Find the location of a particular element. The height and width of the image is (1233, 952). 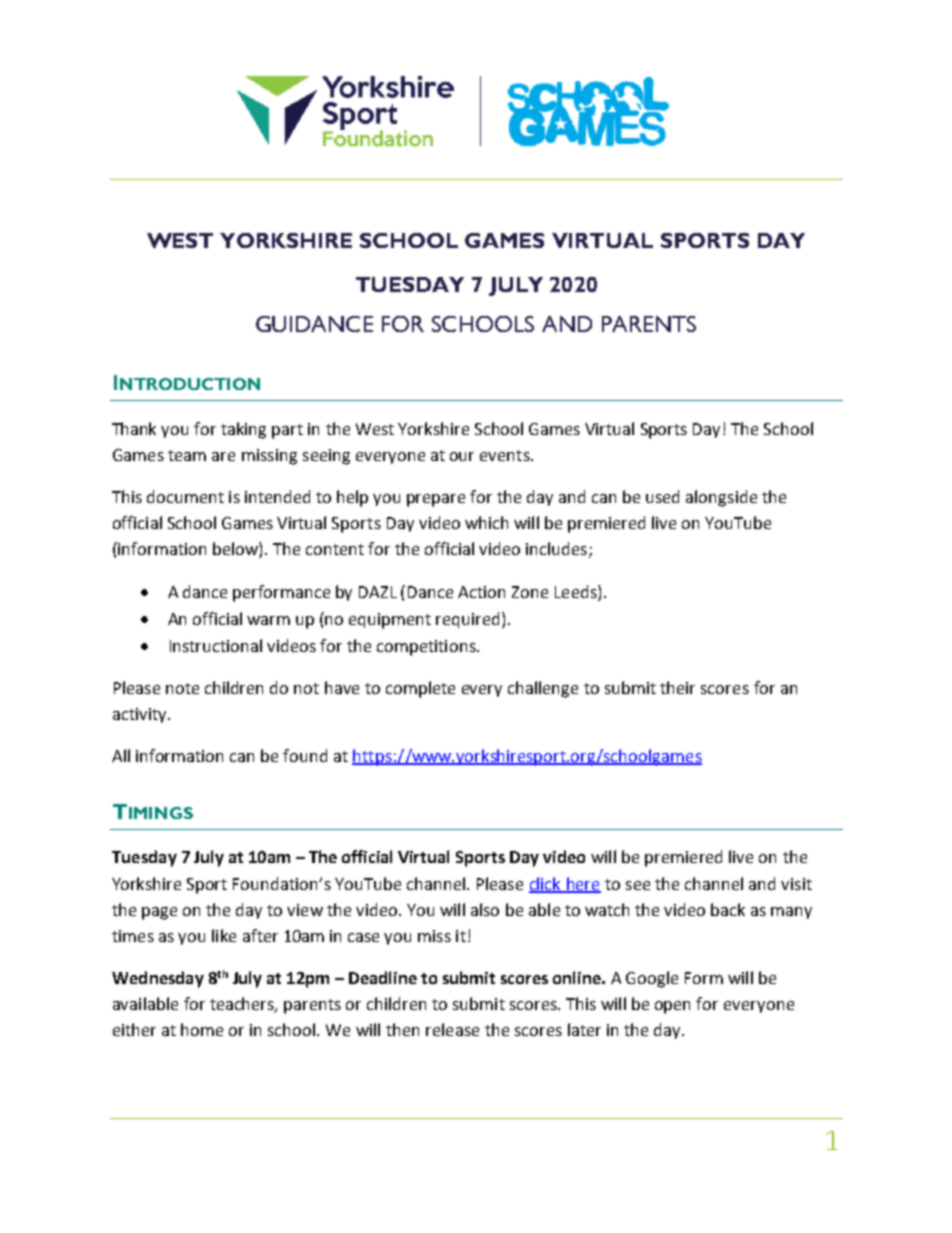

below is located at coordinates (236, 548).
